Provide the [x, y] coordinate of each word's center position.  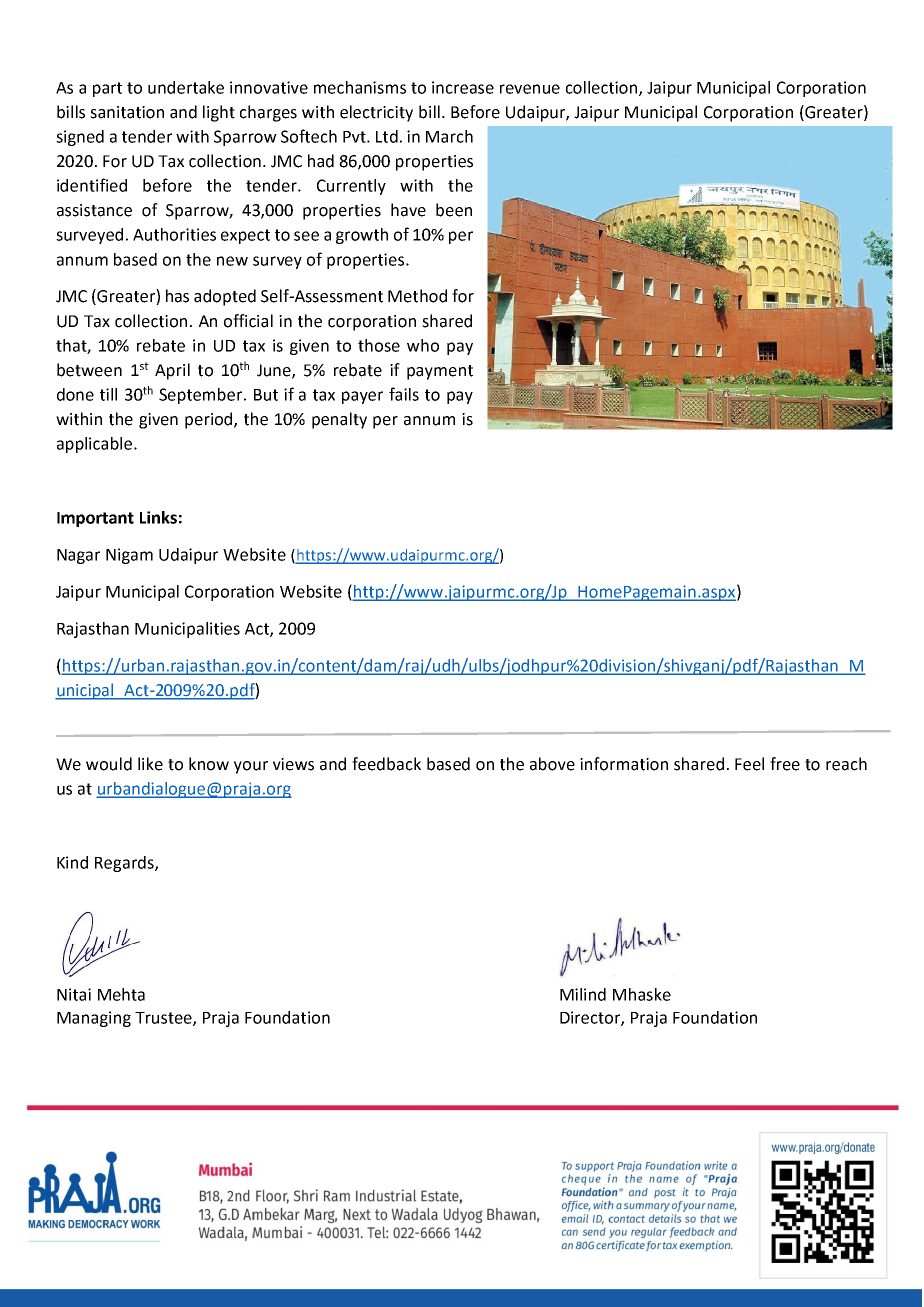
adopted [225, 297]
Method [417, 296]
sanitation [127, 112]
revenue [530, 89]
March [449, 136]
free [785, 764]
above [552, 764]
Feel [749, 764]
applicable [96, 445]
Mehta [121, 994]
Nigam [129, 556]
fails [404, 394]
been [454, 210]
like [150, 764]
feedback [386, 764]
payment [440, 372]
